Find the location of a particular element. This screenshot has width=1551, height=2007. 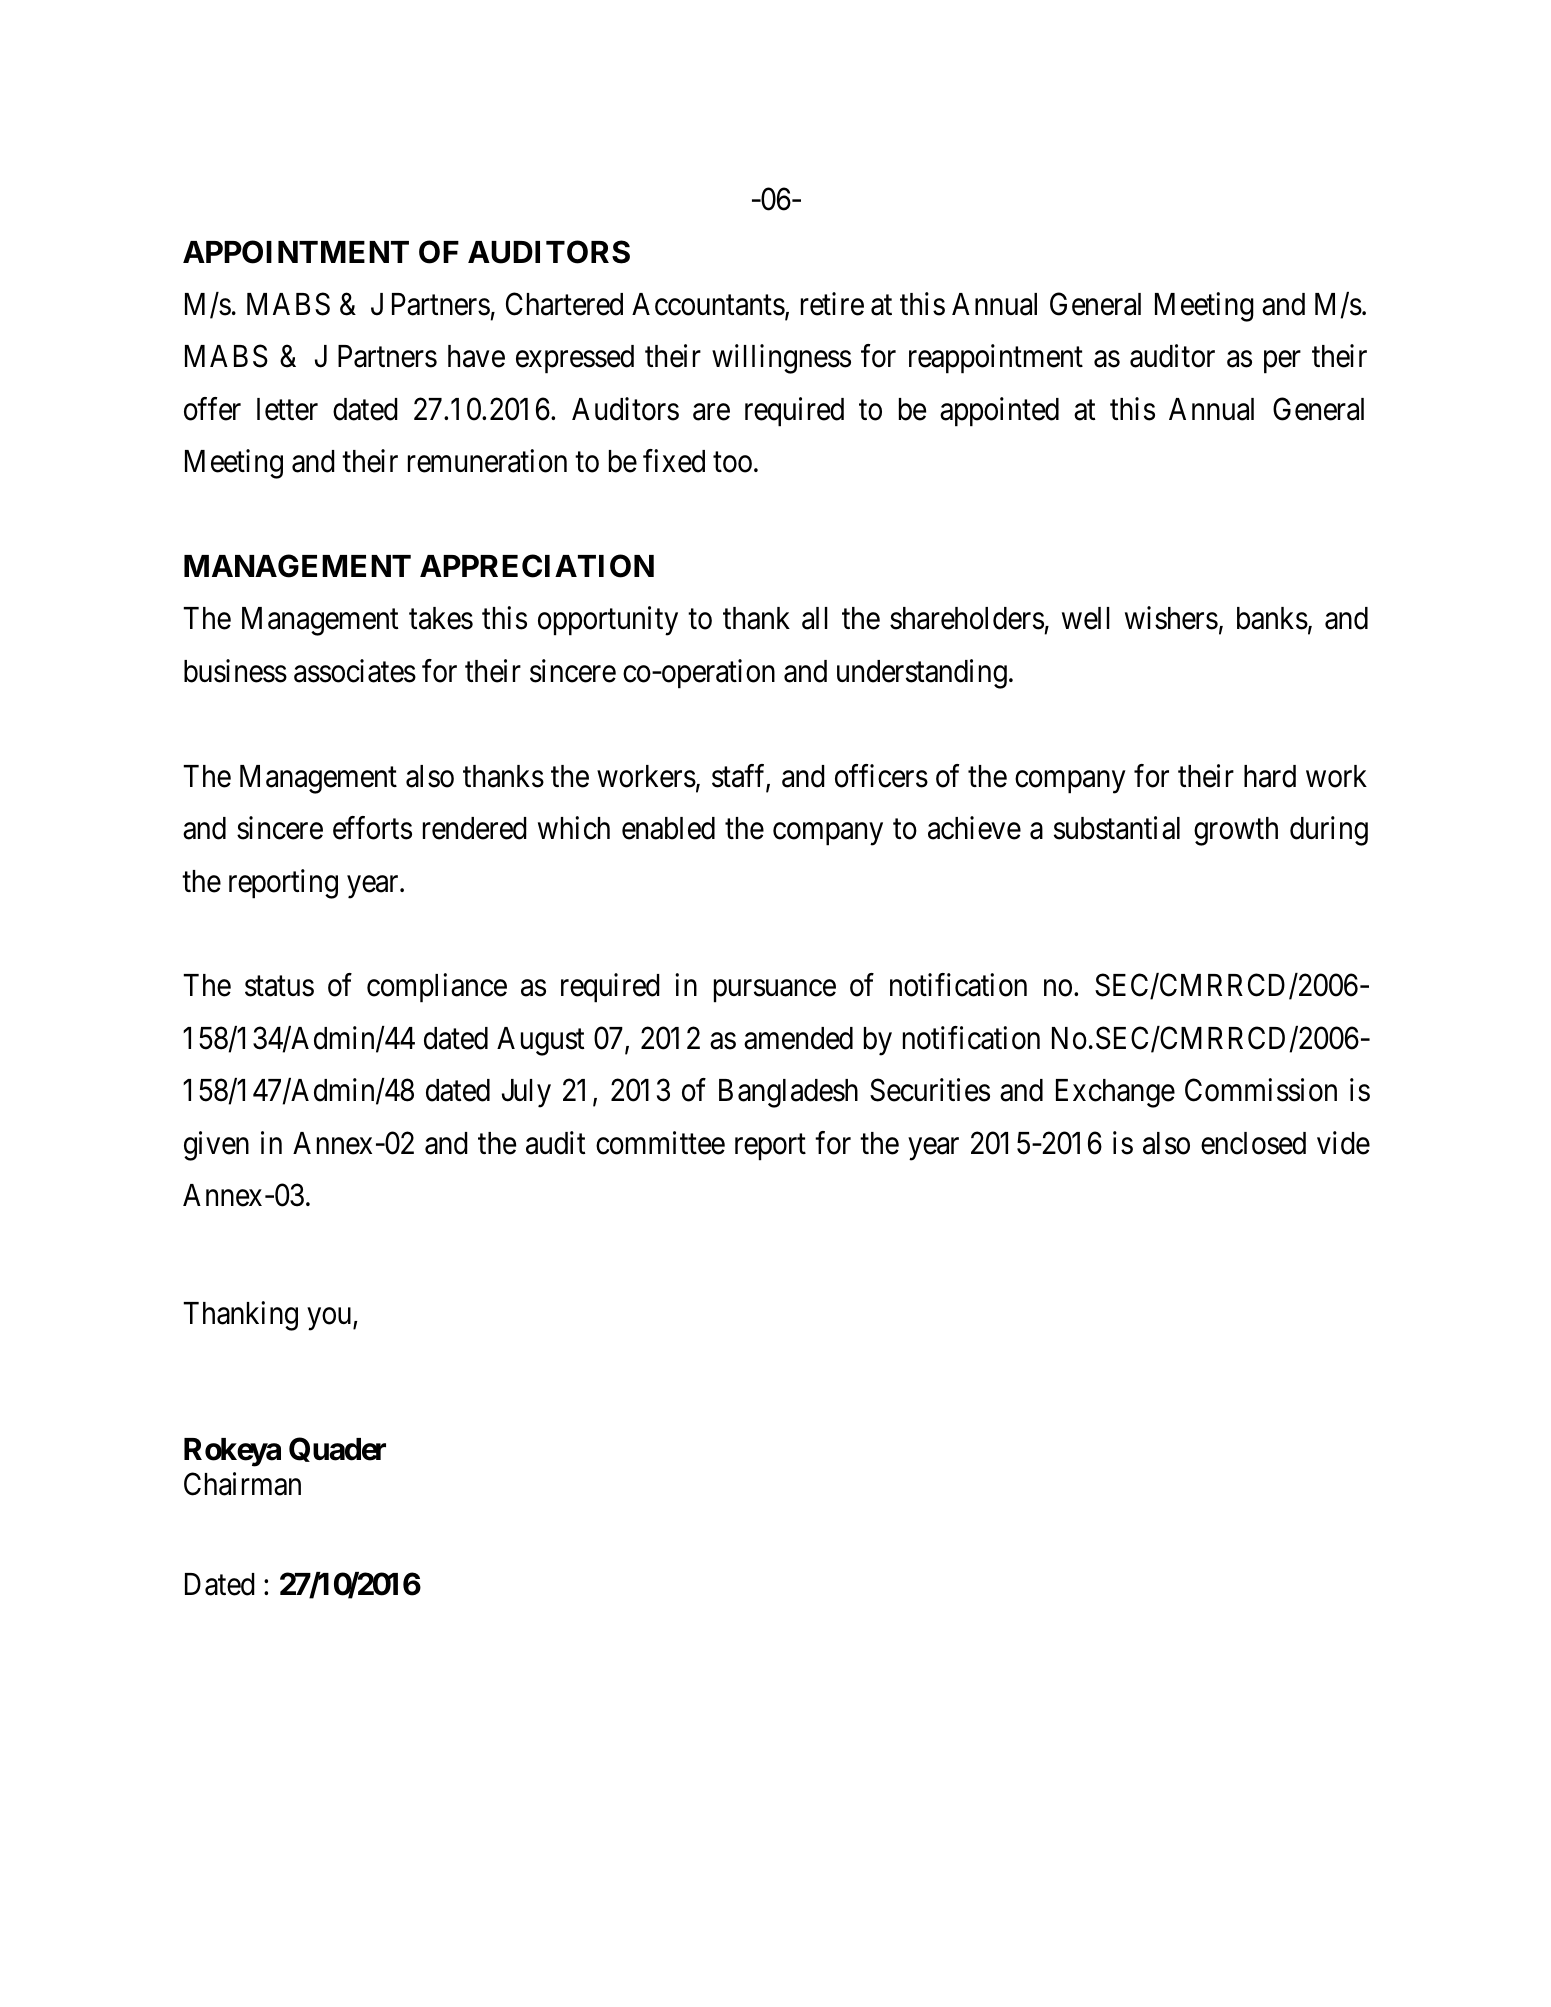

associates is located at coordinates (355, 671).
